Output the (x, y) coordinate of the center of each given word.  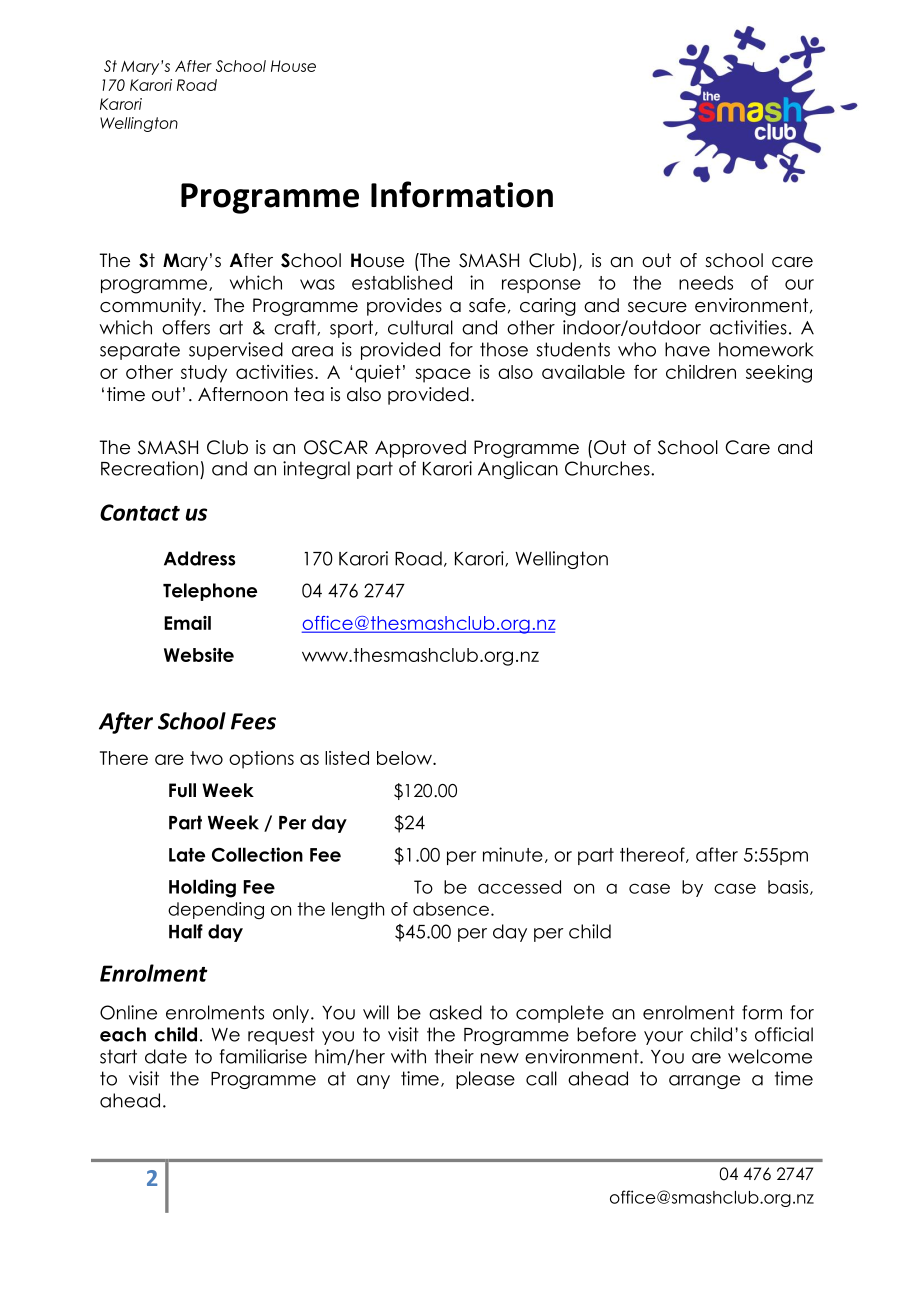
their (454, 1056)
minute (513, 854)
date (166, 1056)
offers (186, 327)
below (405, 758)
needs (706, 282)
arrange (704, 1082)
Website (199, 655)
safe (487, 305)
